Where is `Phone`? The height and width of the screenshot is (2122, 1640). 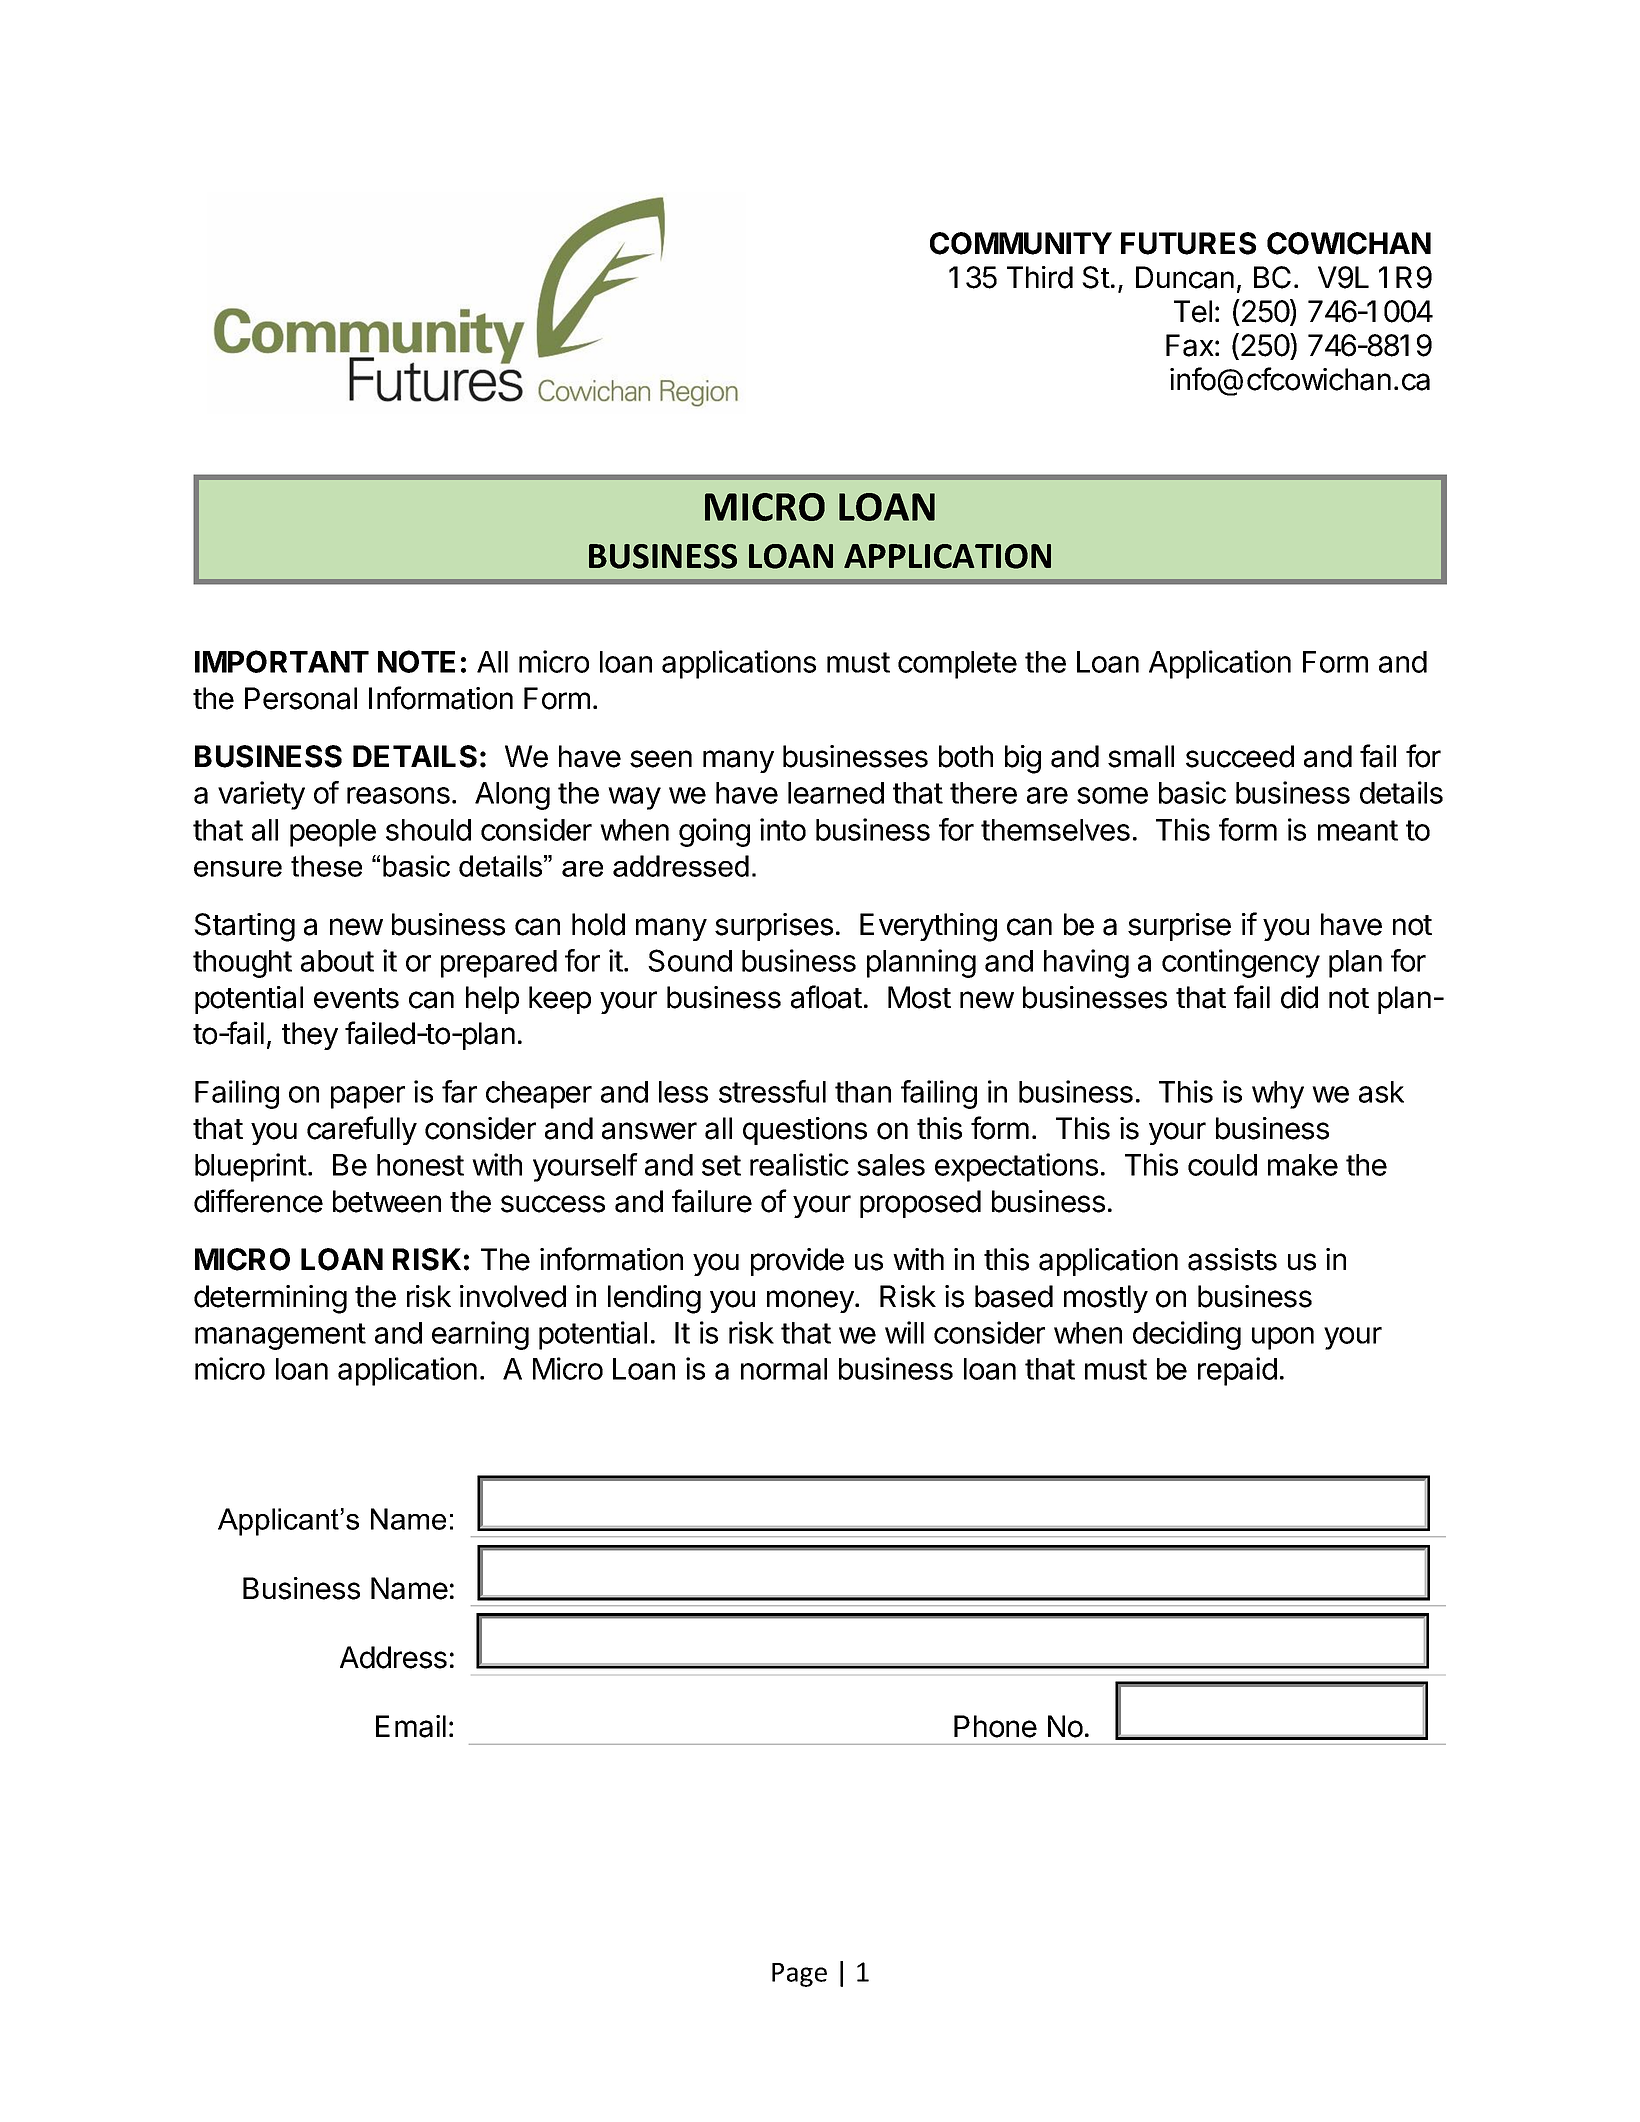
Phone is located at coordinates (995, 1726).
